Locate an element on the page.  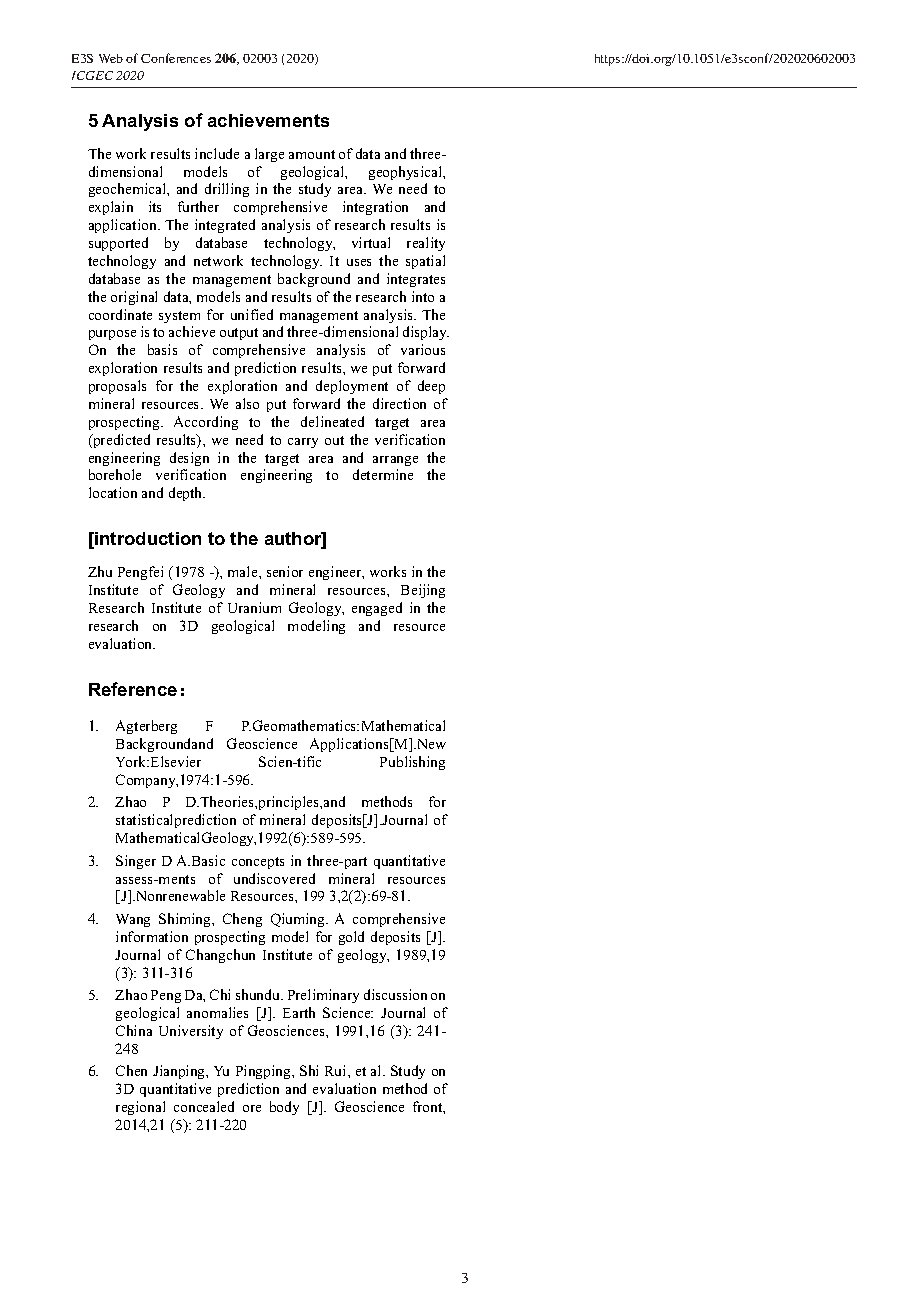
Zhu is located at coordinates (100, 571).
